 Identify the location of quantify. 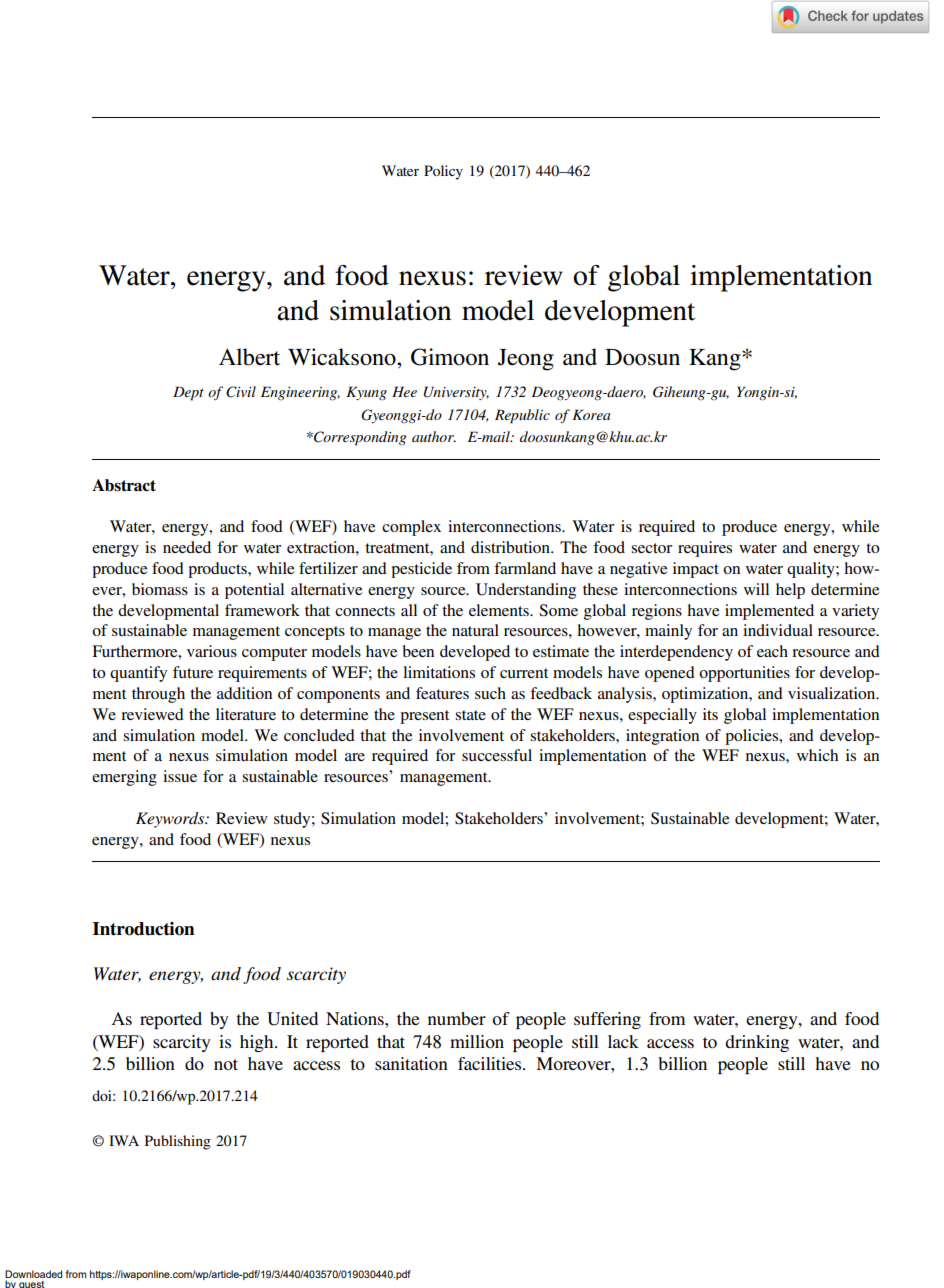
(138, 674).
